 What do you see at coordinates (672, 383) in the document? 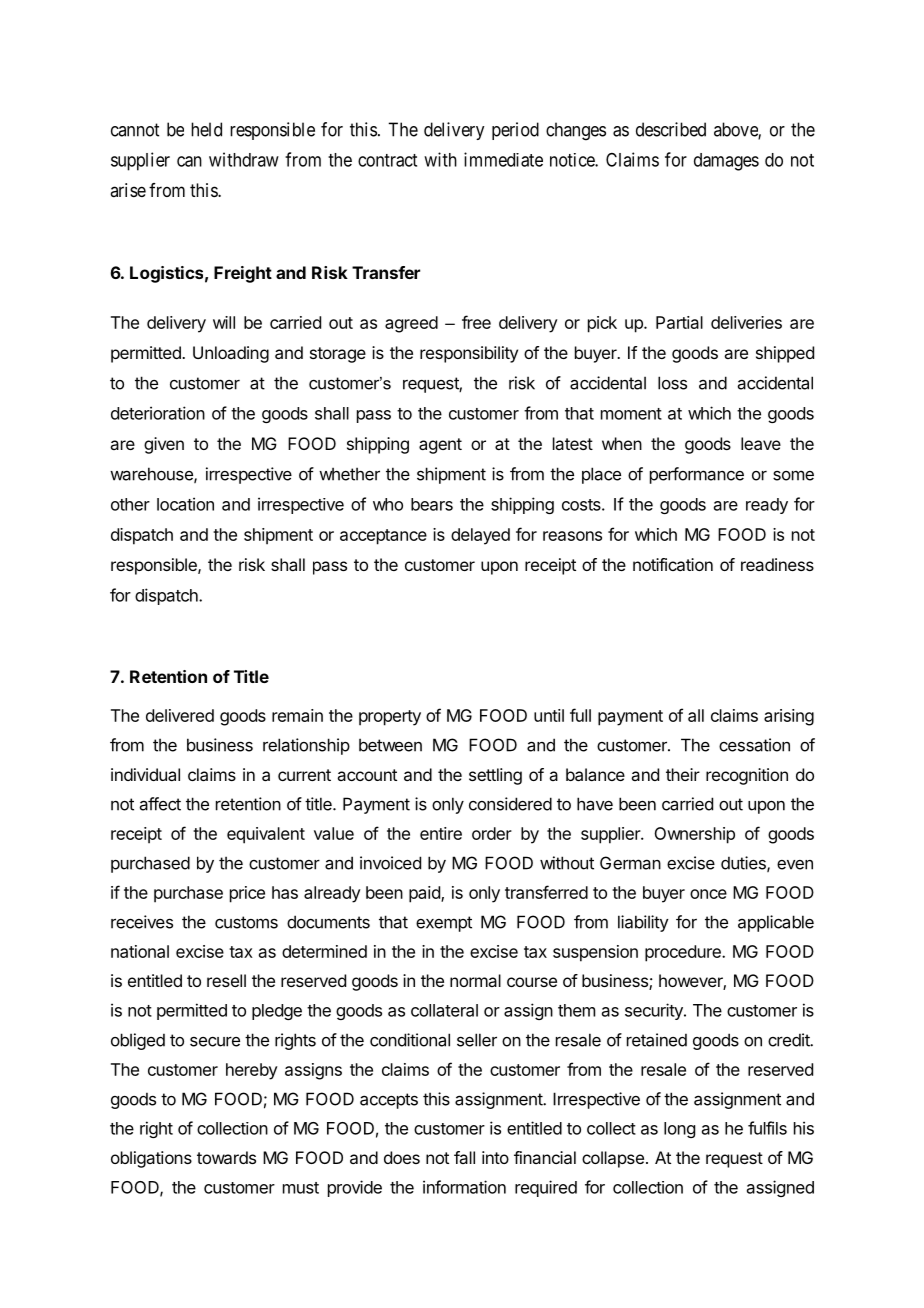
I see `loss` at bounding box center [672, 383].
